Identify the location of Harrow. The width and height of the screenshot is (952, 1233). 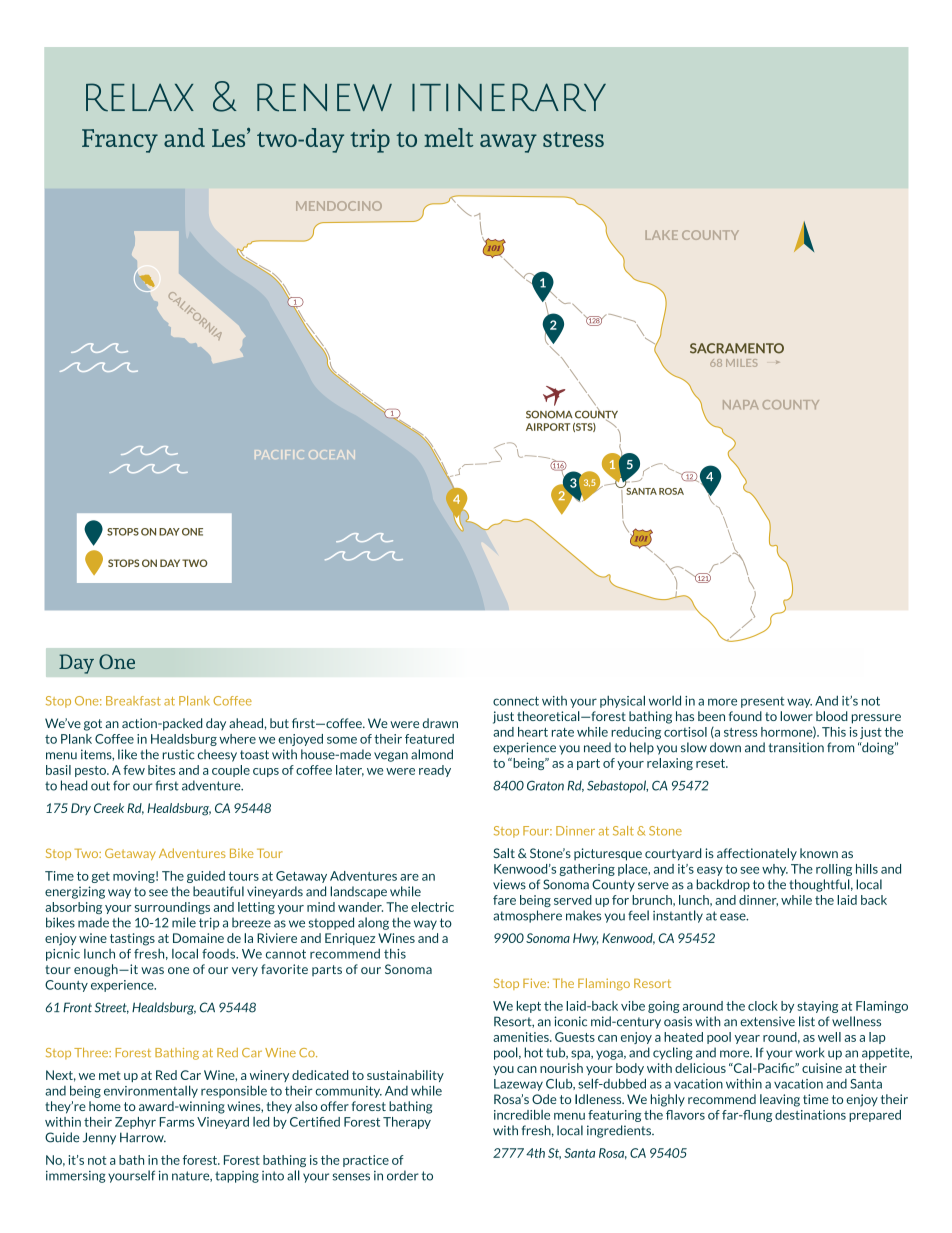
(143, 1137).
